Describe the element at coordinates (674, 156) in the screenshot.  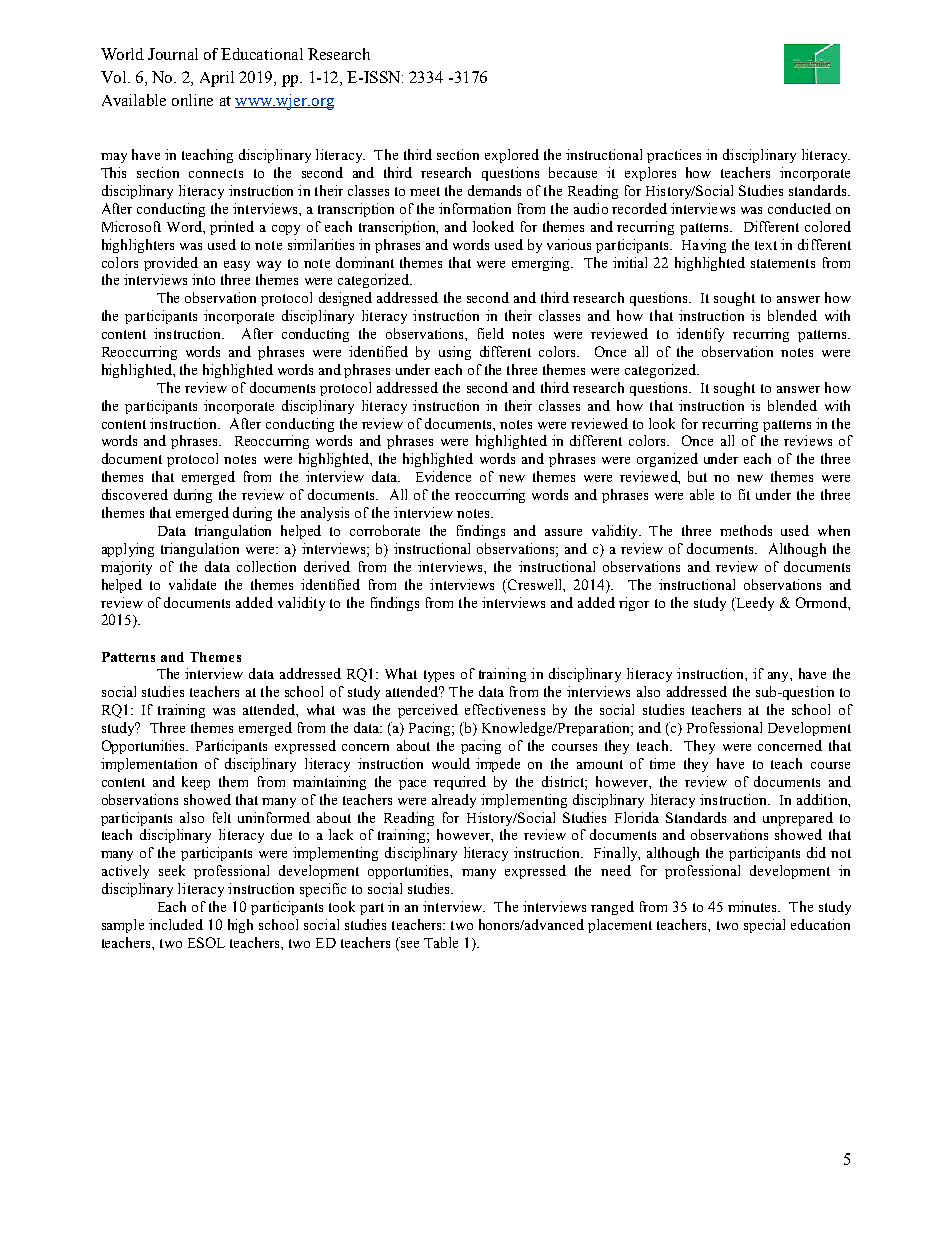
I see `practices` at that location.
